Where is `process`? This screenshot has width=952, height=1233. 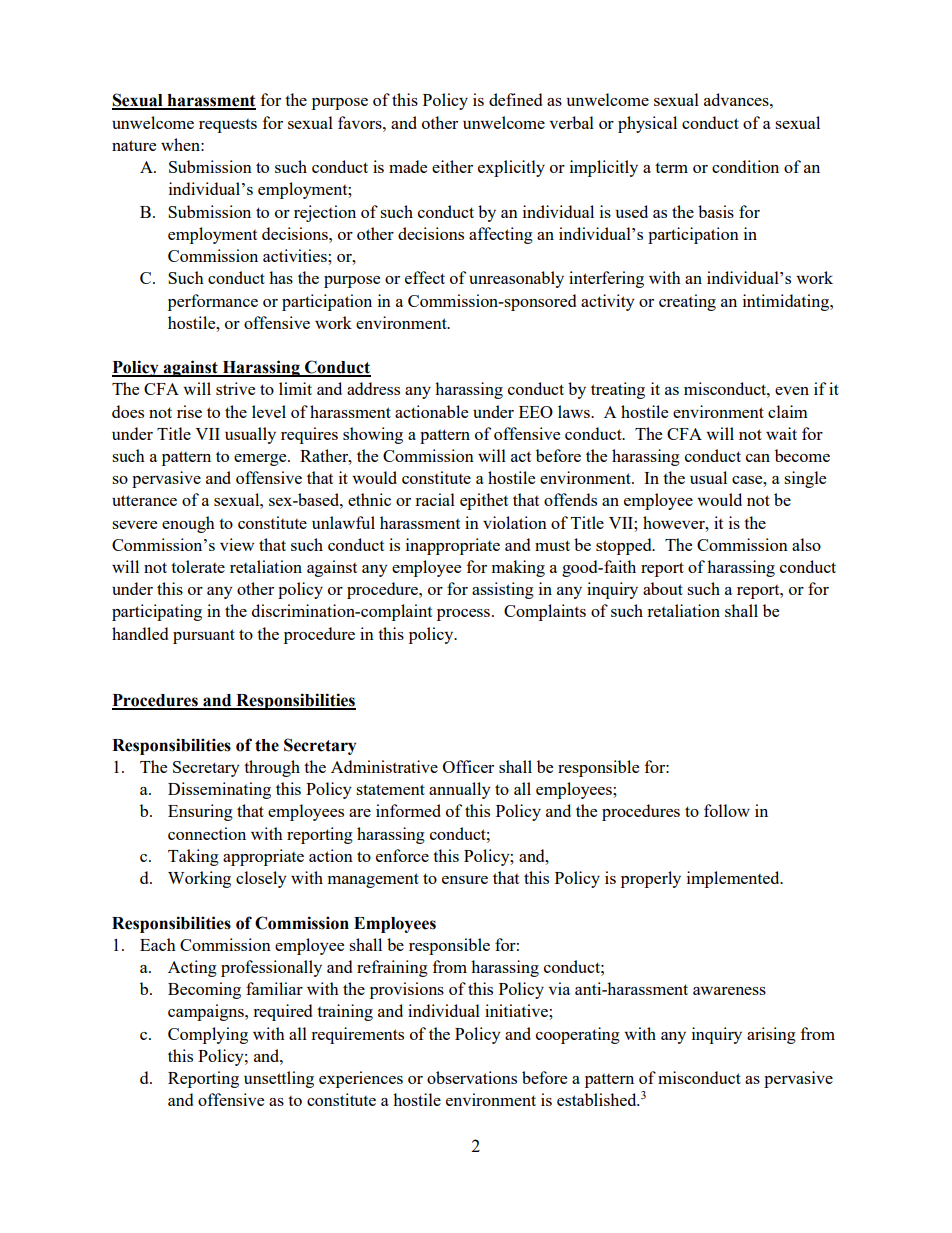 process is located at coordinates (463, 615).
